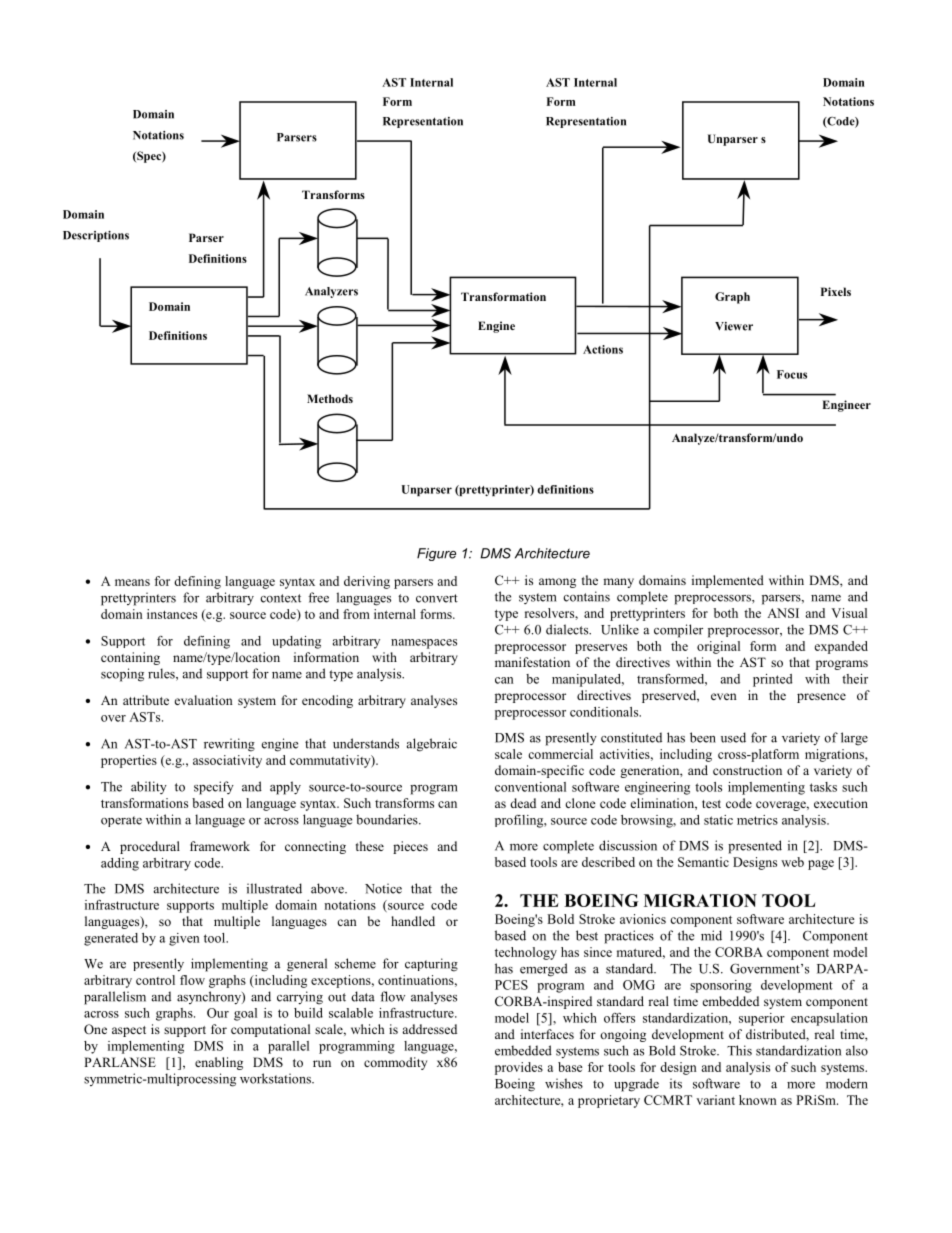 Image resolution: width=952 pixels, height=1233 pixels. I want to click on evaluation, so click(204, 700).
